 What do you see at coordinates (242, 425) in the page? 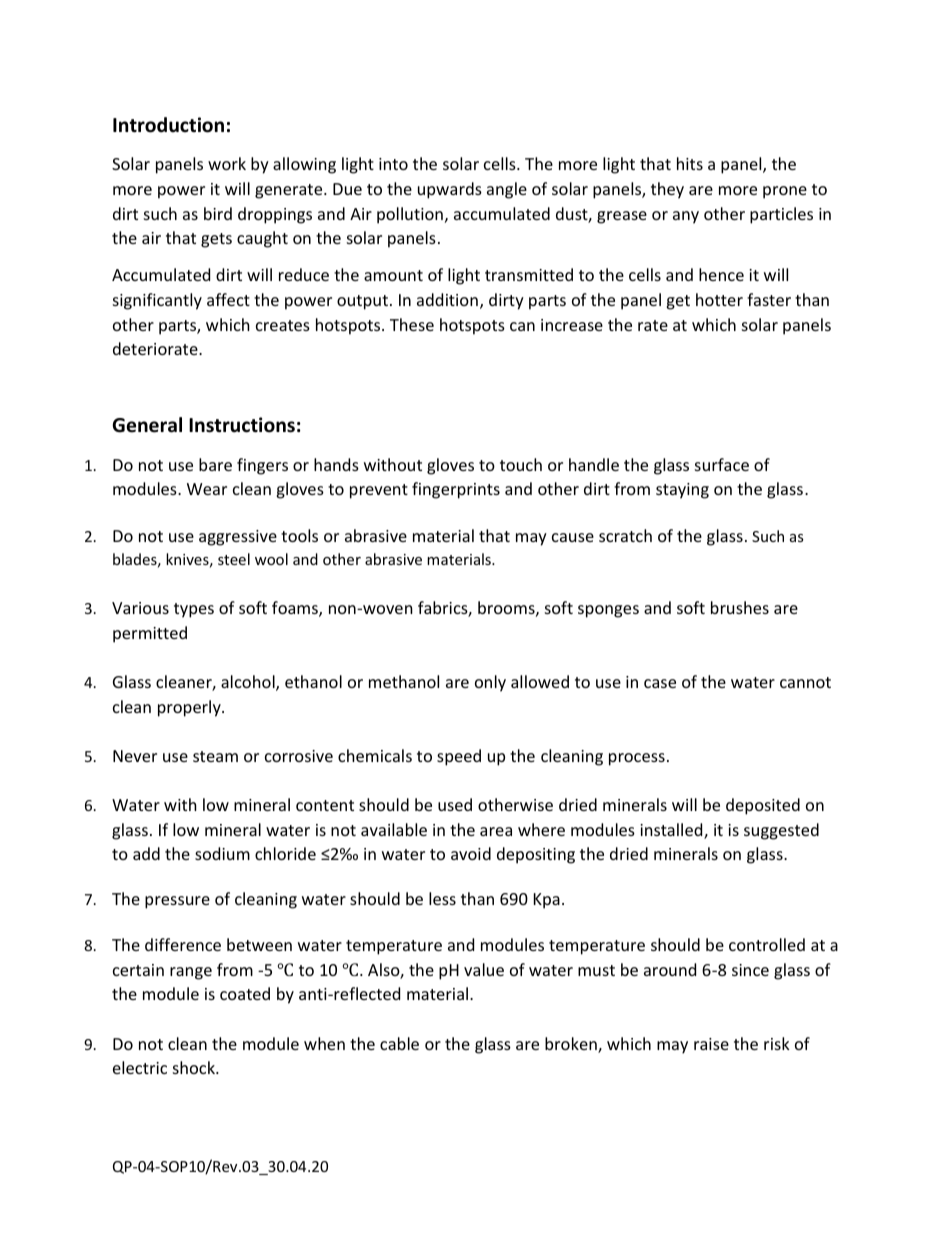
I see `Instructions` at bounding box center [242, 425].
